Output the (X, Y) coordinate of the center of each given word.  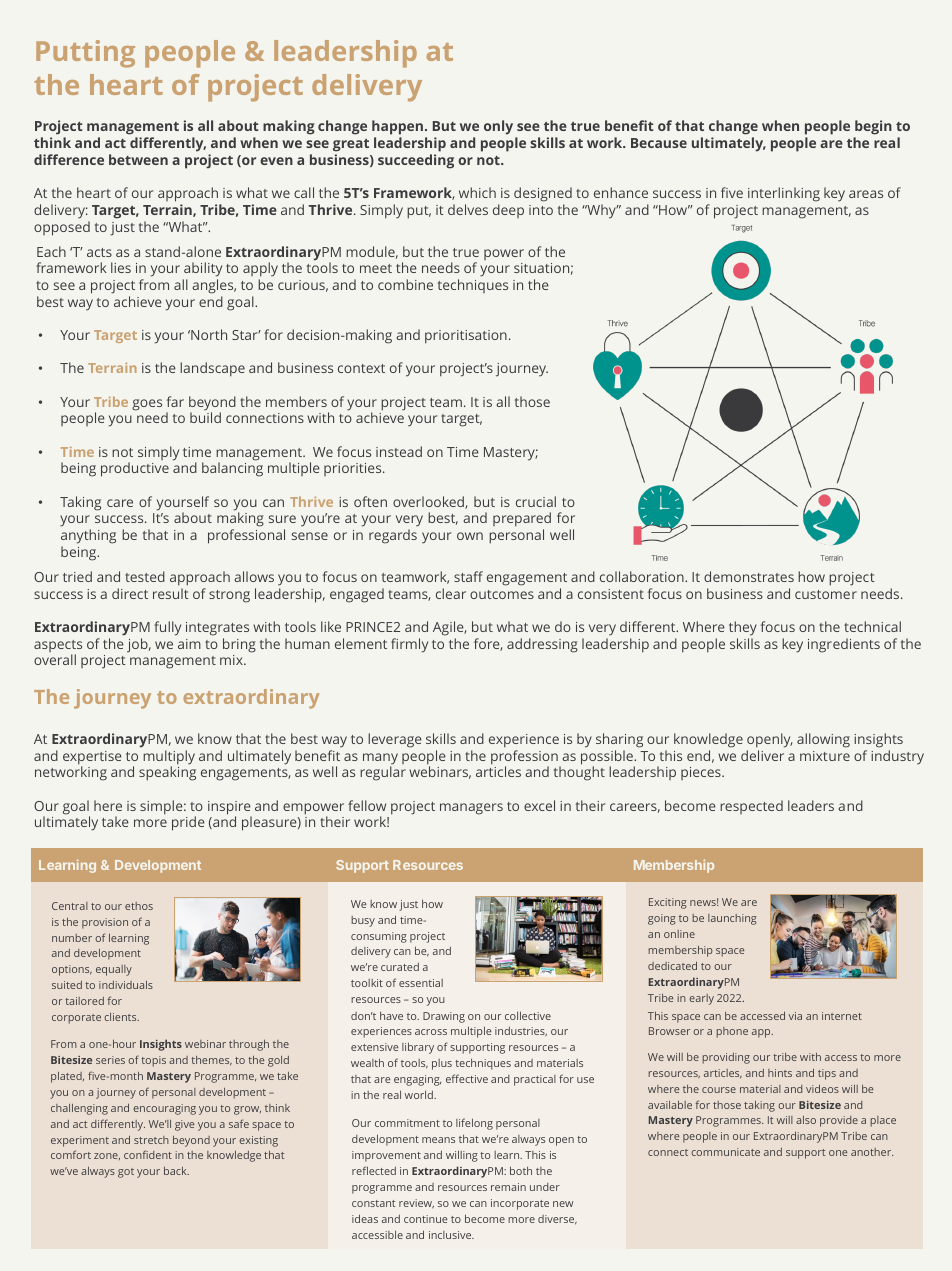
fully (167, 628)
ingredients (844, 645)
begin (873, 129)
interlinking (784, 194)
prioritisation (466, 337)
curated (400, 967)
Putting (85, 54)
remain (508, 1187)
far (175, 401)
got (126, 1173)
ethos (139, 906)
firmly (409, 645)
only (500, 129)
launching (732, 919)
